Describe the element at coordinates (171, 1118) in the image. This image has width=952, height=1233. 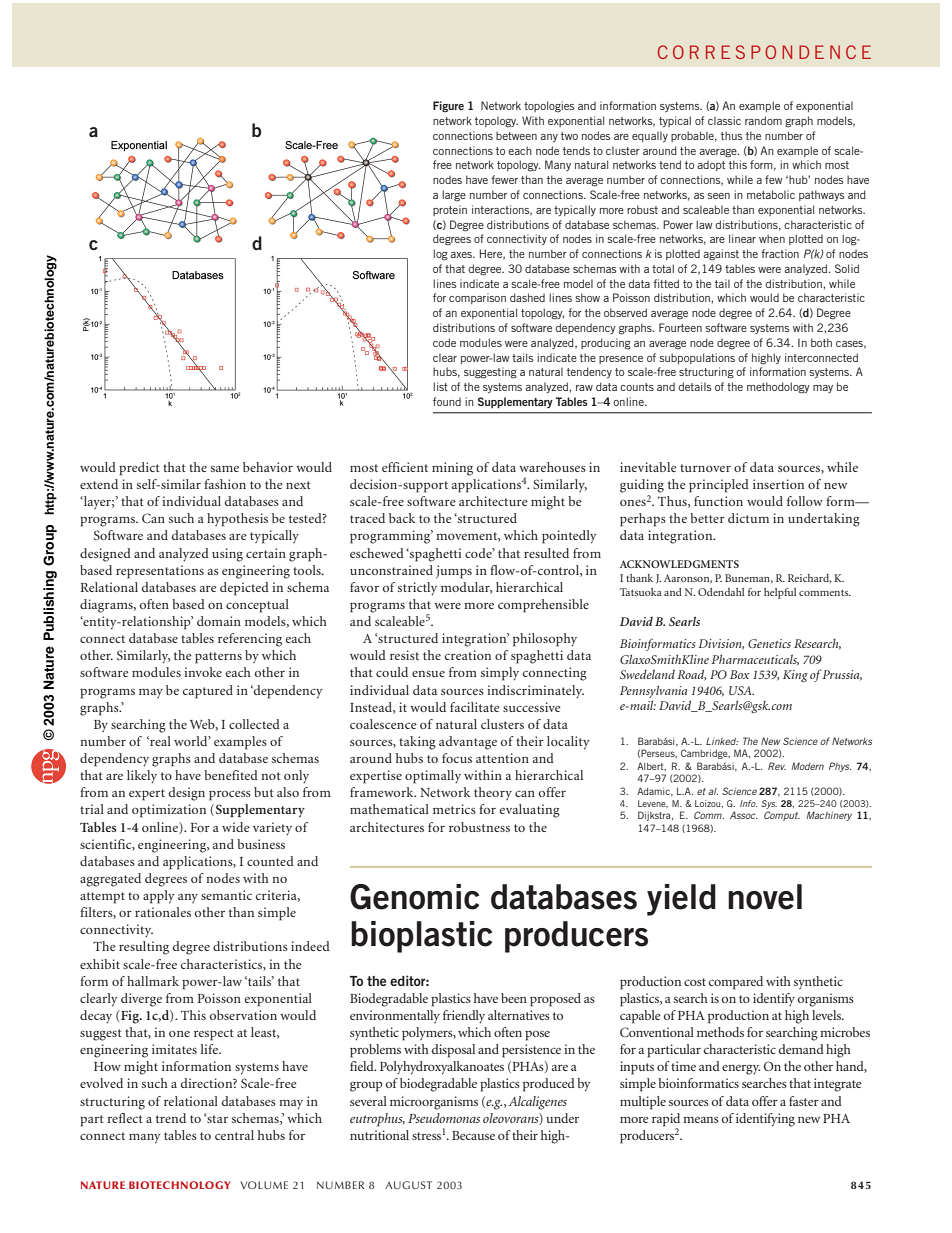
I see `trend` at that location.
